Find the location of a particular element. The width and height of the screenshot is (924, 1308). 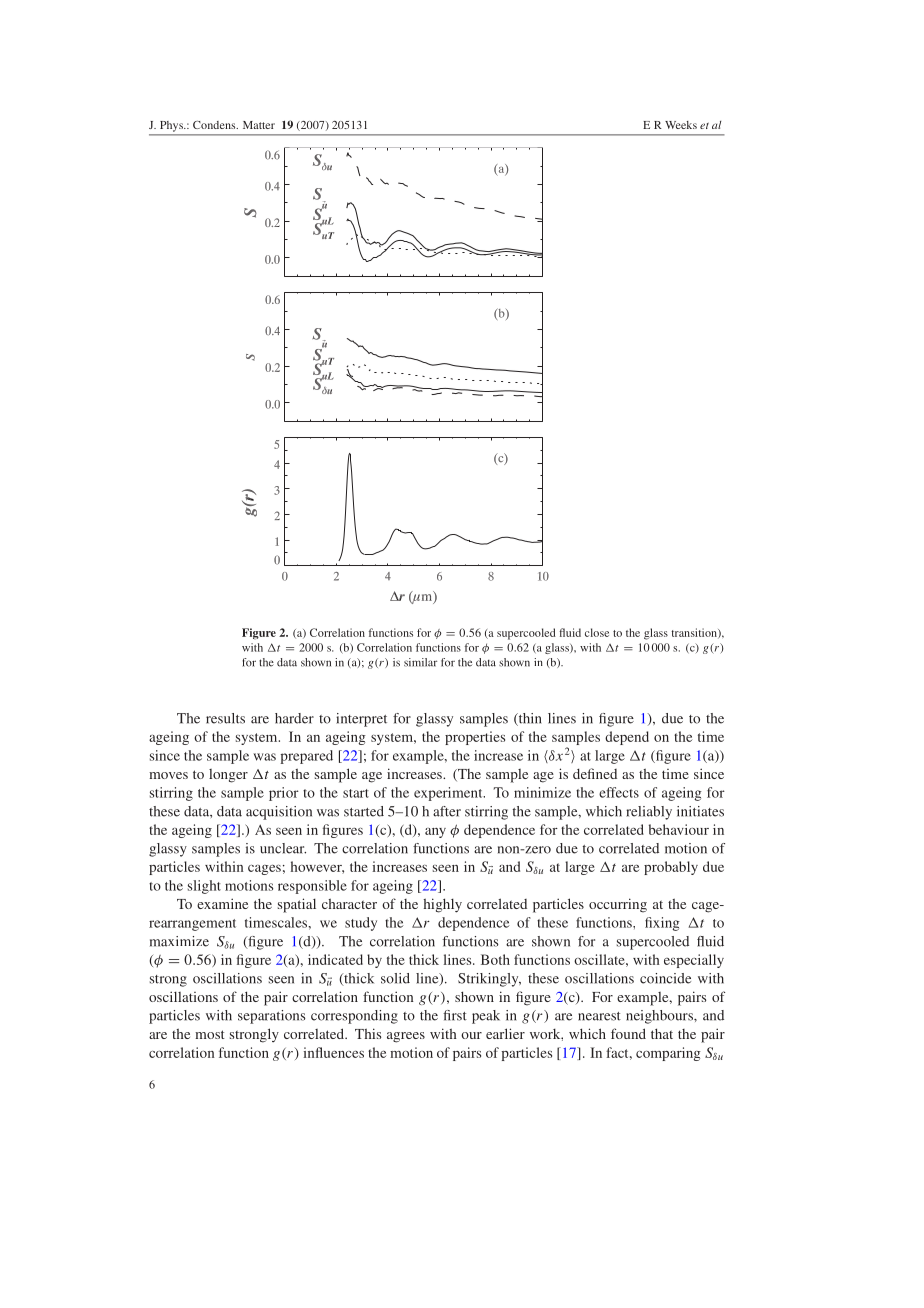

after is located at coordinates (447, 811).
